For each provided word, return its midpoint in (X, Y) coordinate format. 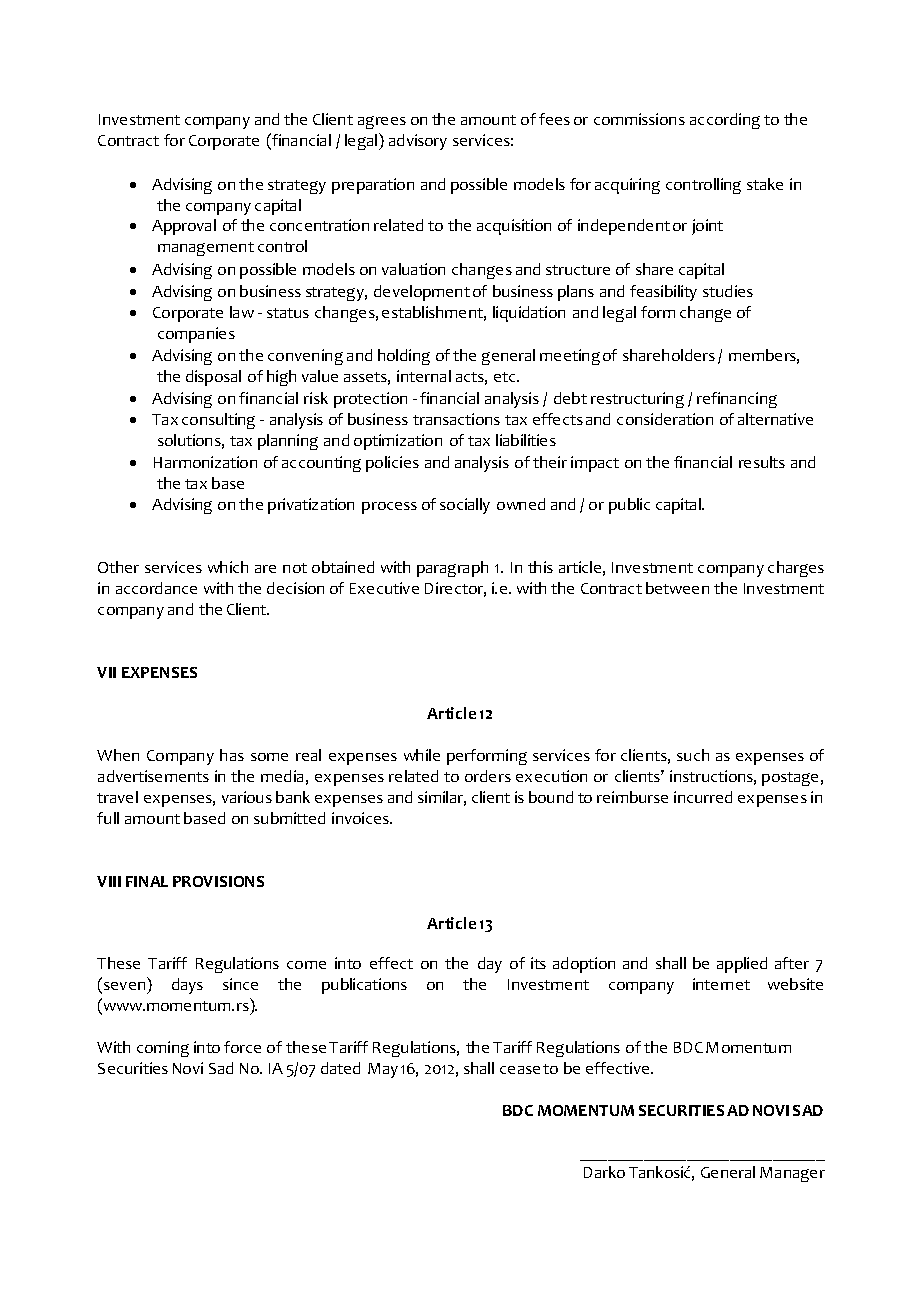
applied (742, 965)
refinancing (737, 400)
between (677, 588)
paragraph (452, 569)
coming (163, 1049)
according (725, 121)
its (538, 963)
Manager (792, 1174)
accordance (156, 588)
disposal (213, 378)
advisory (418, 142)
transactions (456, 419)
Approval (184, 227)
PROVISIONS (218, 881)
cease (520, 1070)
